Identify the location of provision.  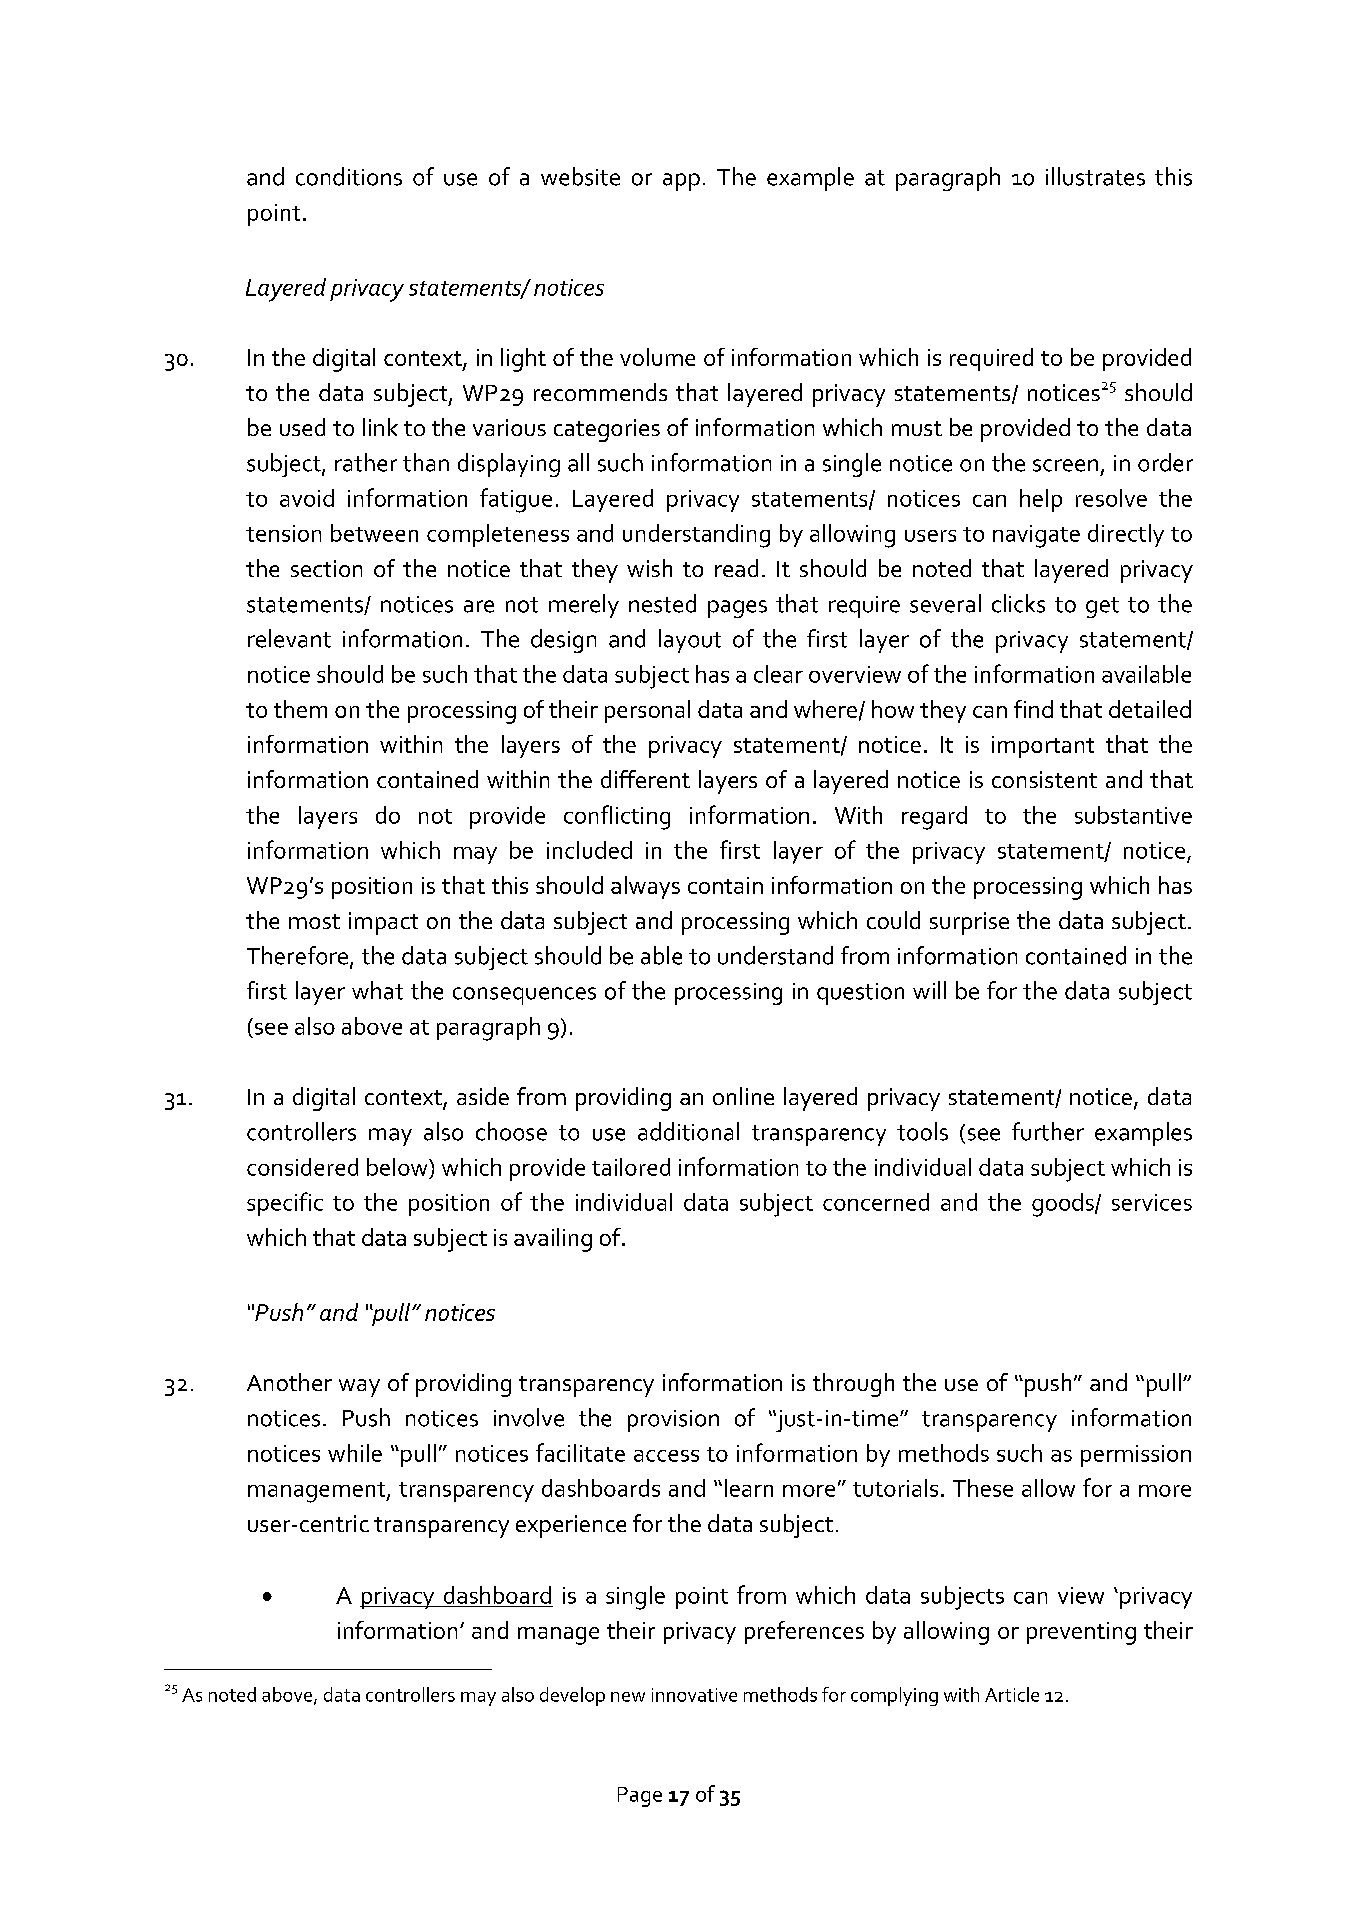
(673, 1421).
